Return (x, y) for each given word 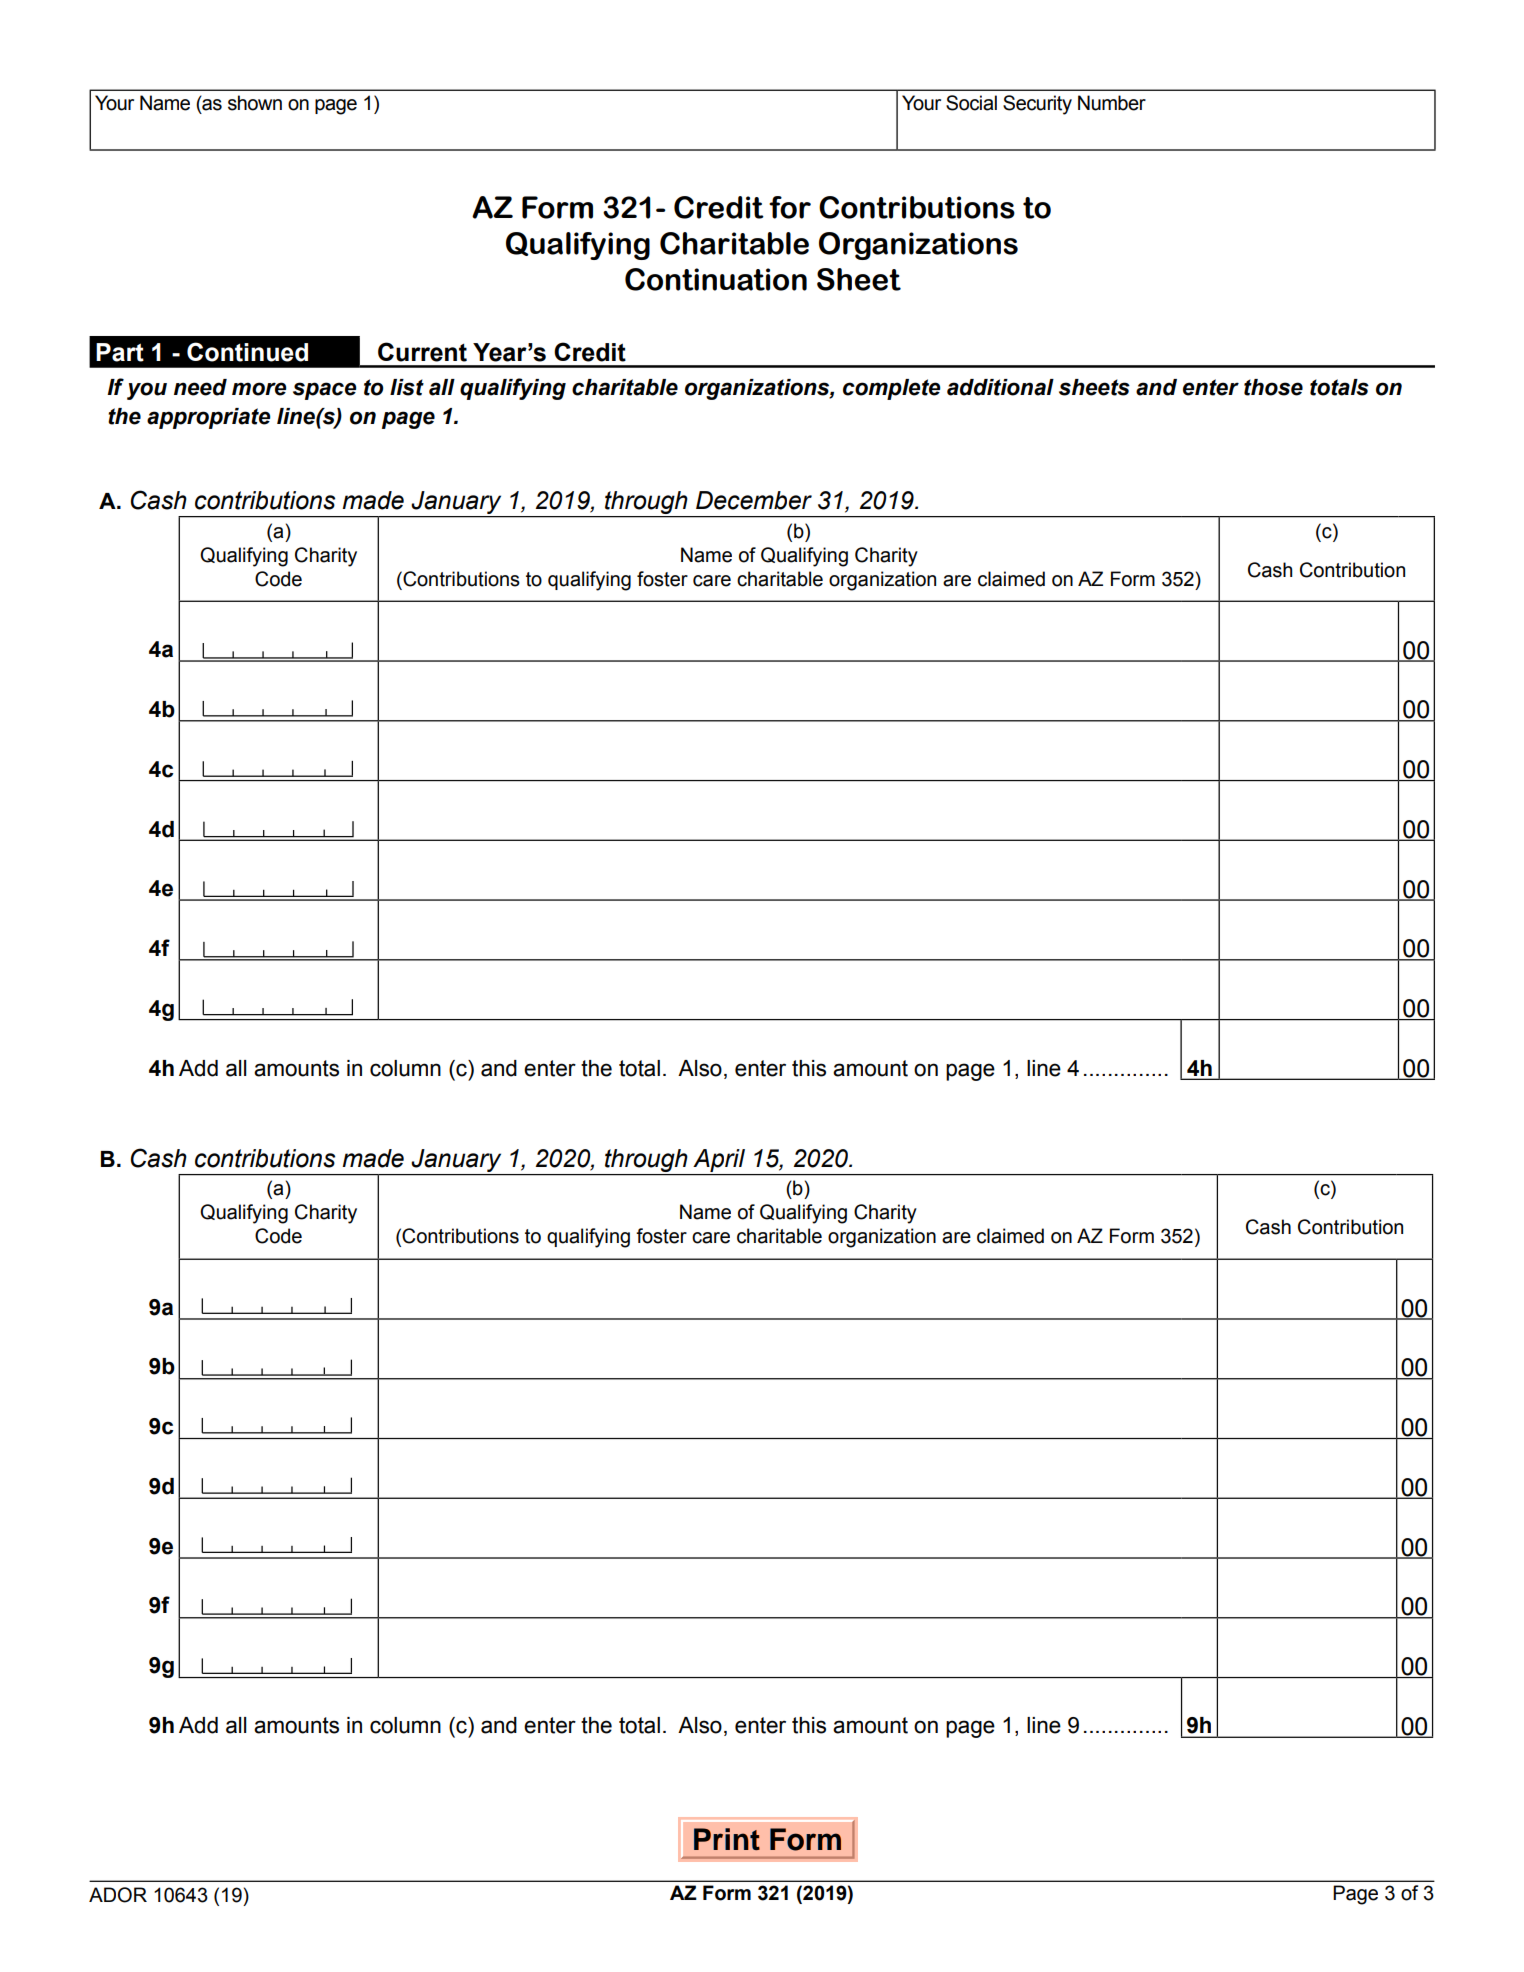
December (754, 500)
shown (255, 103)
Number (1112, 103)
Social (971, 103)
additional (1000, 387)
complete (892, 389)
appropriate (209, 418)
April (719, 1162)
